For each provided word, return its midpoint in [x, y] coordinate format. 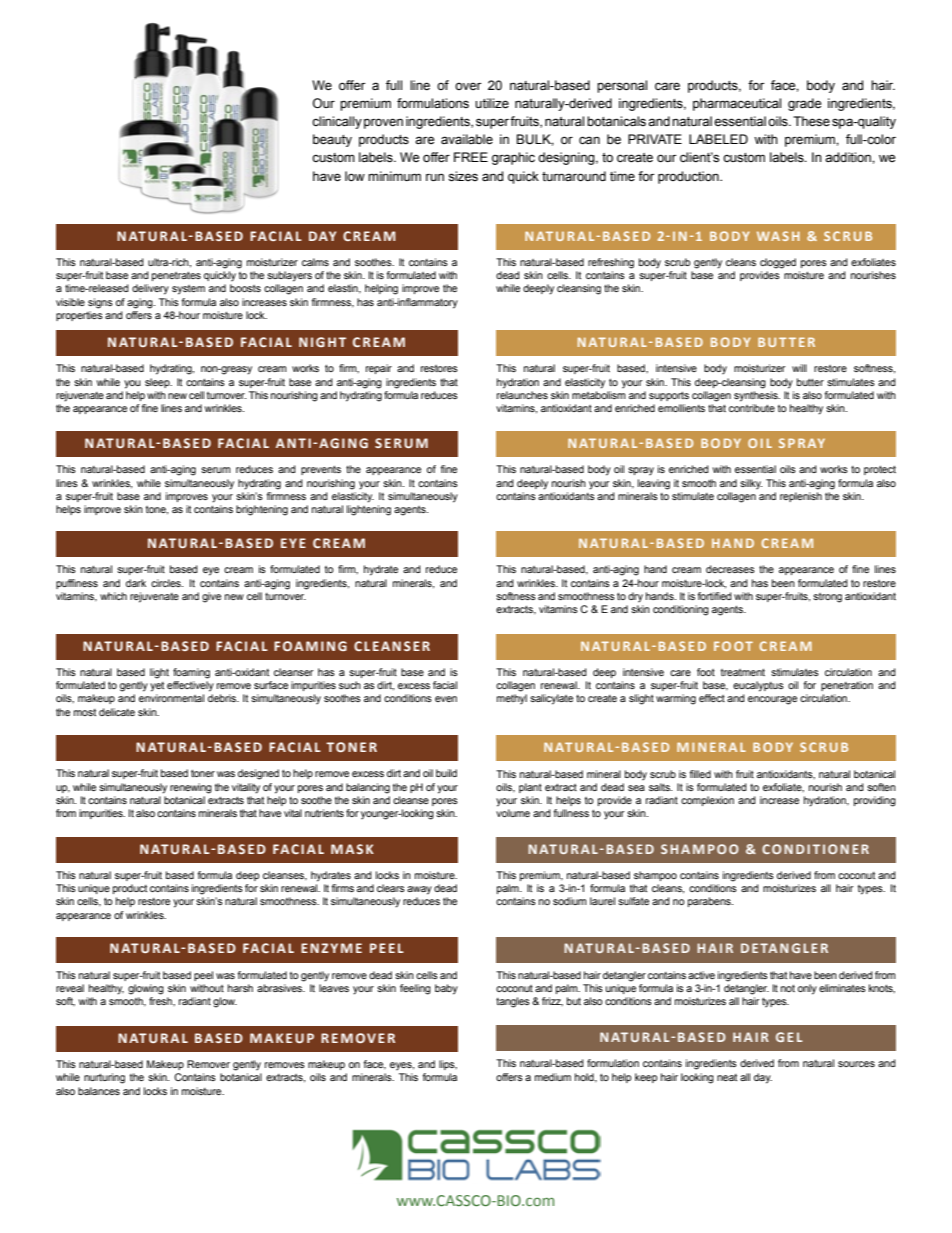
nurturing [104, 1078]
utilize [492, 103]
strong [827, 598]
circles [167, 583]
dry [635, 597]
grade [804, 104]
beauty [332, 140]
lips [448, 1065]
